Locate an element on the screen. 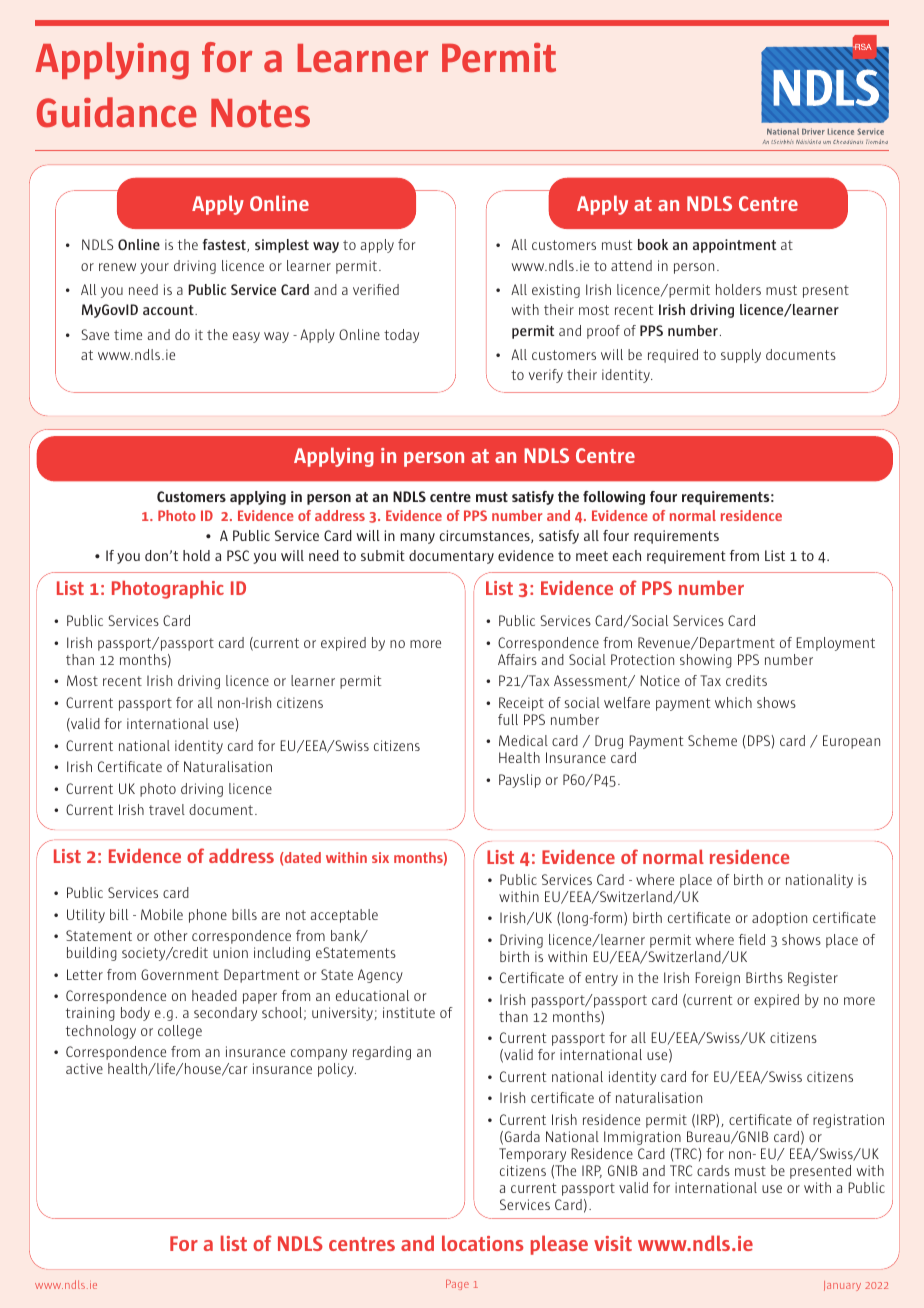  time is located at coordinates (128, 334).
